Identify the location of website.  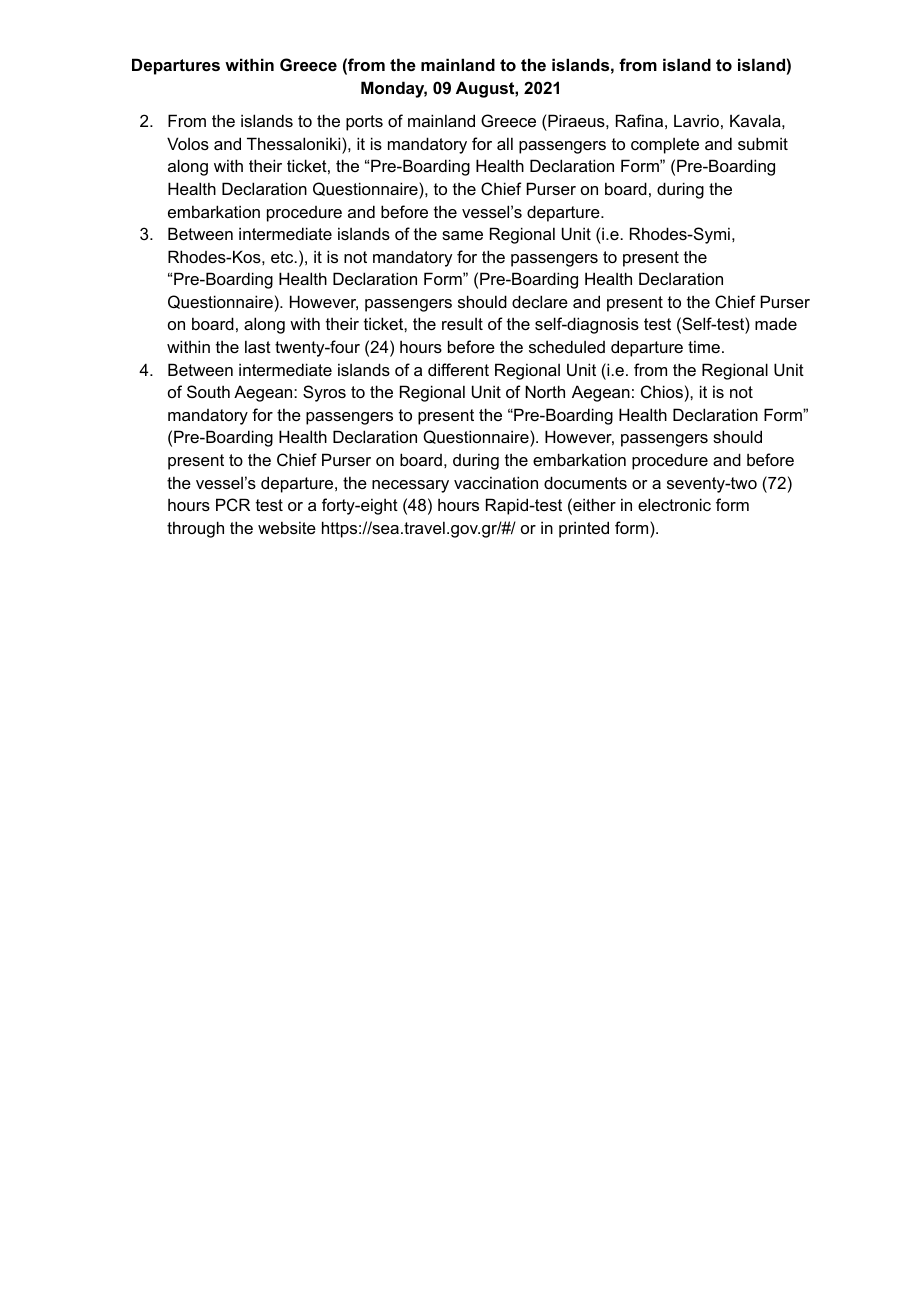
(287, 527).
